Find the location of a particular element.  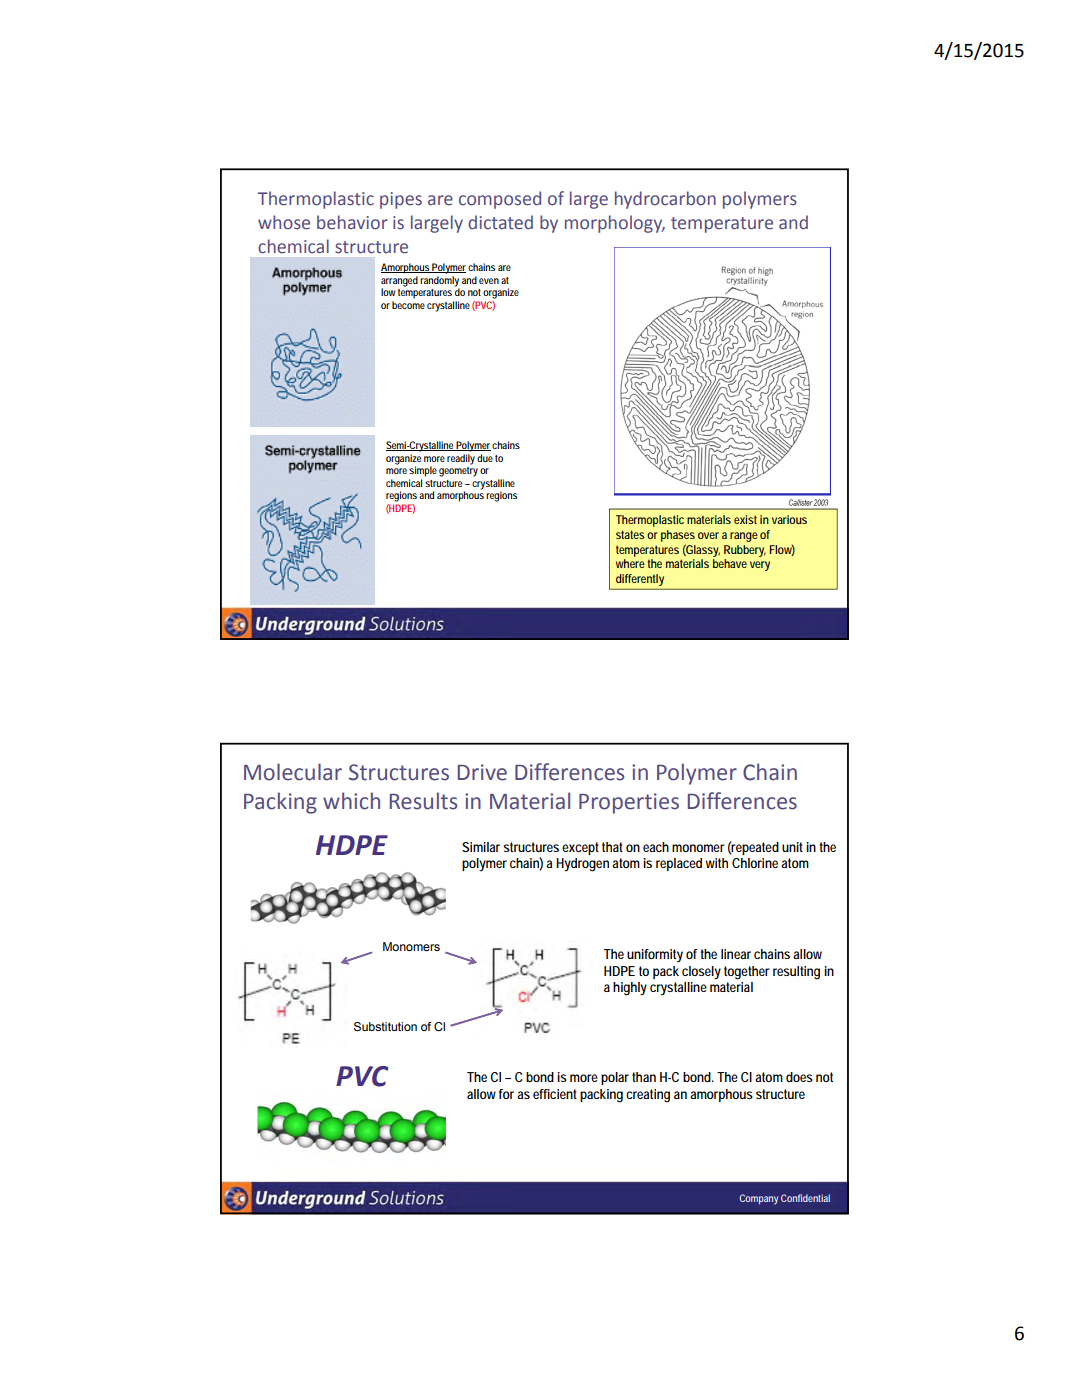

Drive is located at coordinates (482, 772).
